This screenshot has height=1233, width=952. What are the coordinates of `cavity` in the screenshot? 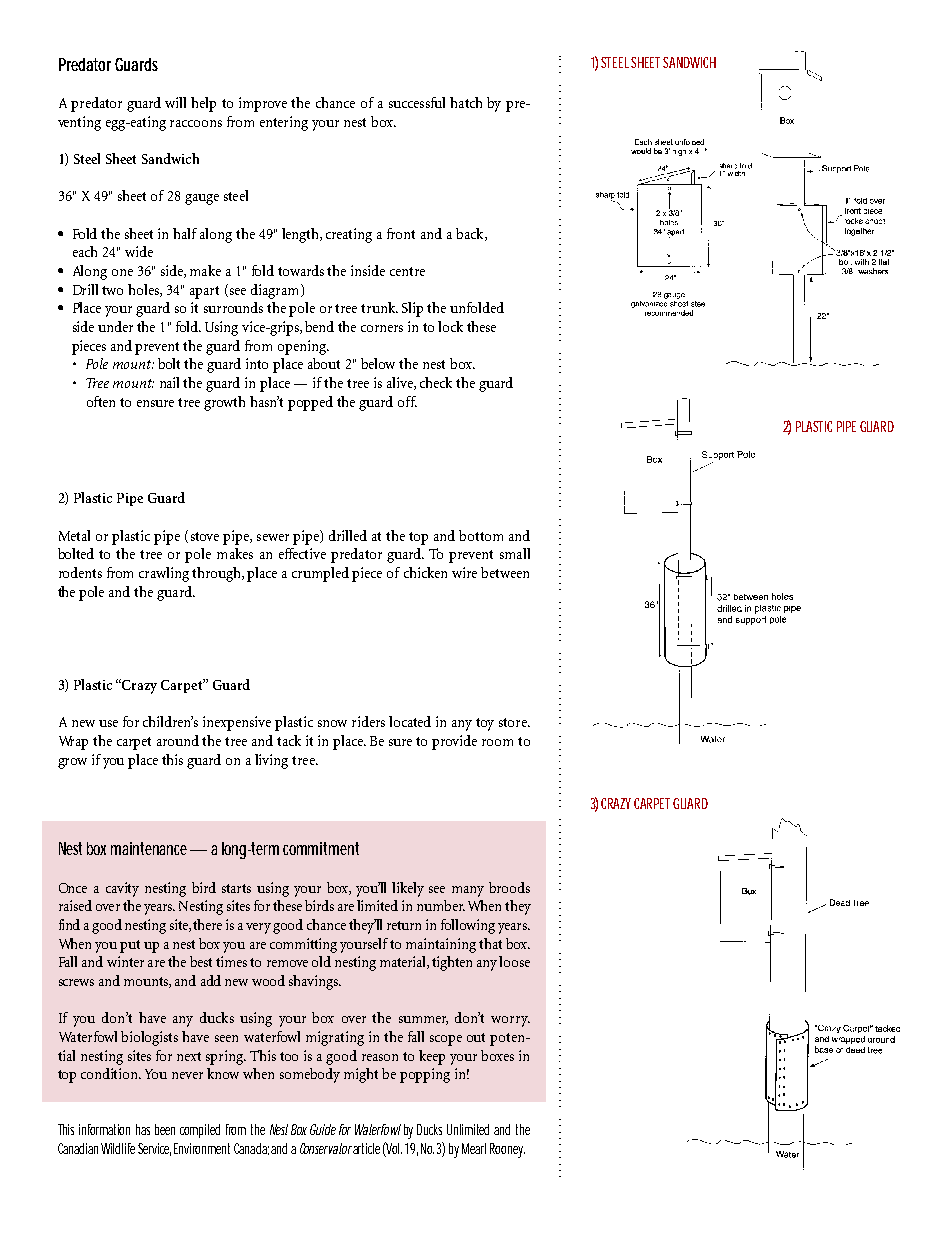 It's located at (122, 889).
